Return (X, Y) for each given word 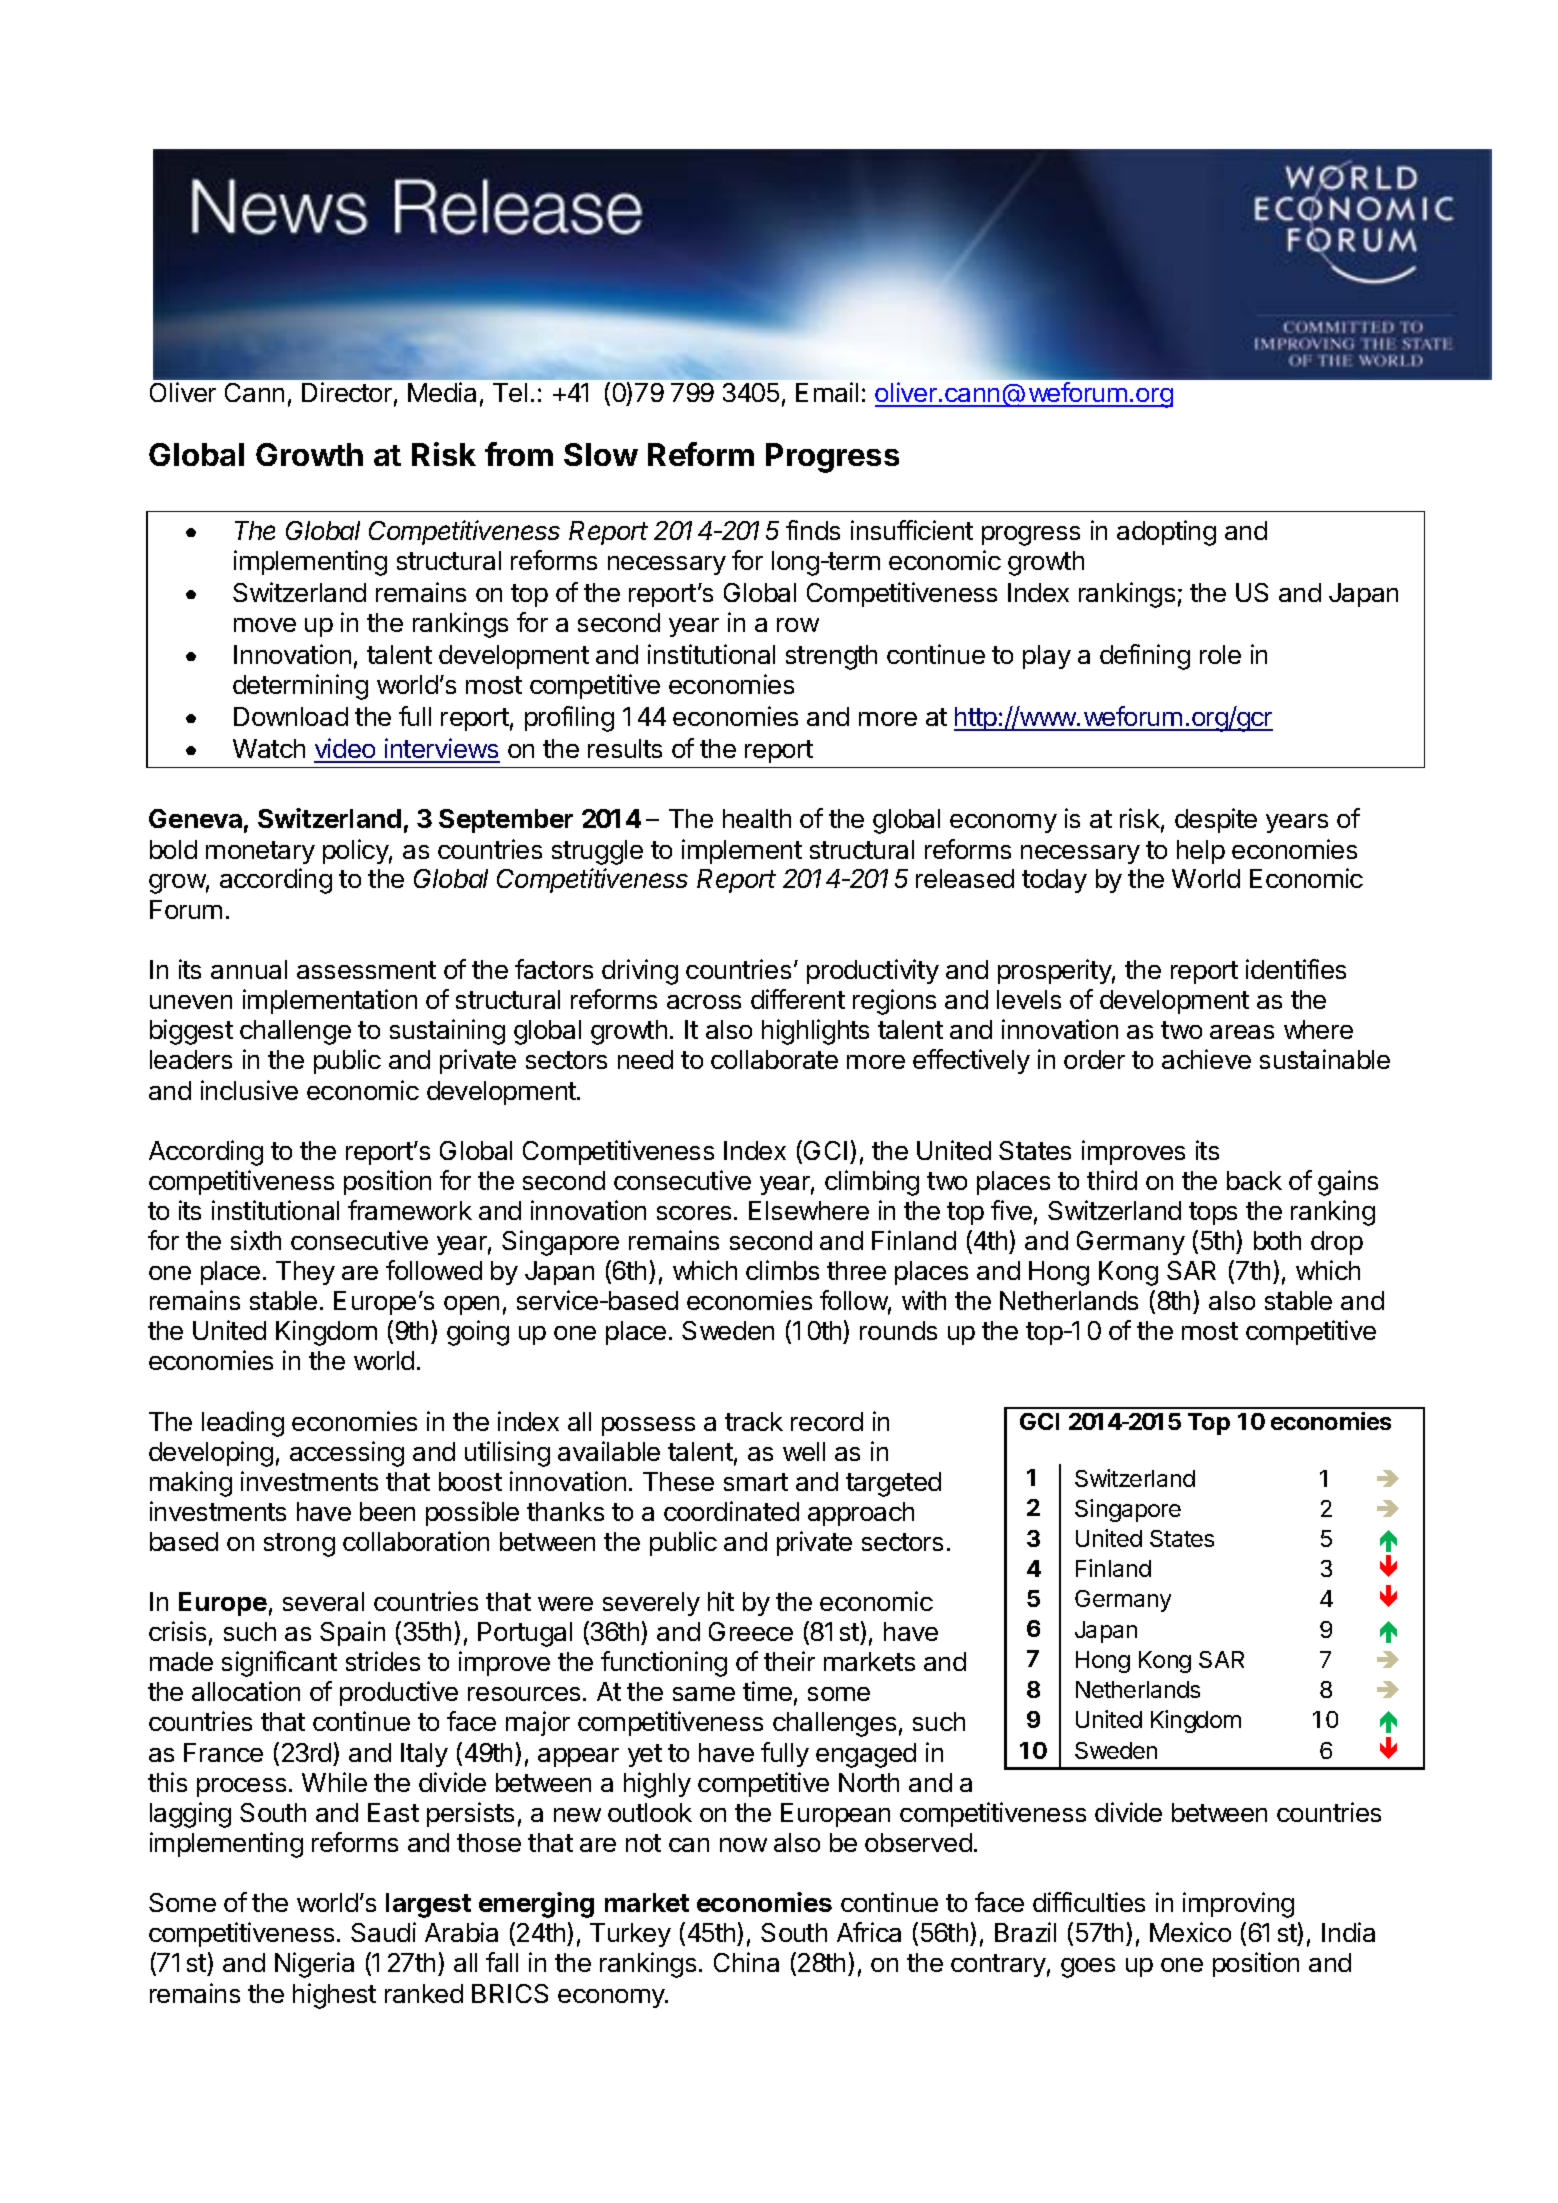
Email (827, 392)
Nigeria (314, 1965)
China (746, 1962)
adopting (1166, 533)
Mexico (1190, 1932)
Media (442, 392)
